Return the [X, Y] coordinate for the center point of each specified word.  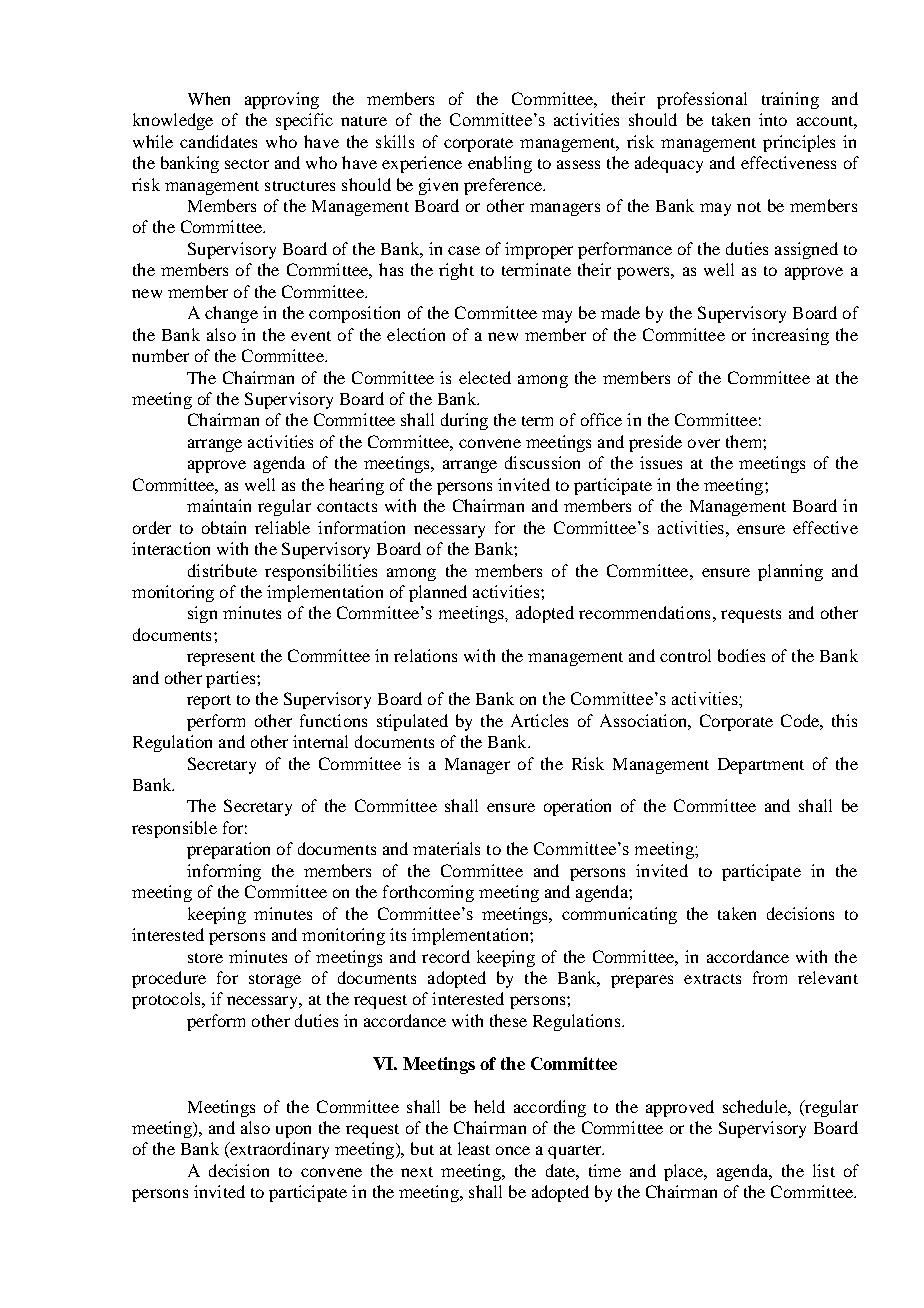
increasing [790, 336]
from [770, 977]
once [513, 1150]
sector [247, 164]
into [773, 119]
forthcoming [428, 893]
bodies [741, 655]
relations [425, 655]
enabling [500, 164]
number [160, 355]
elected [485, 377]
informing [224, 872]
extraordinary [278, 1150]
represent [221, 659]
